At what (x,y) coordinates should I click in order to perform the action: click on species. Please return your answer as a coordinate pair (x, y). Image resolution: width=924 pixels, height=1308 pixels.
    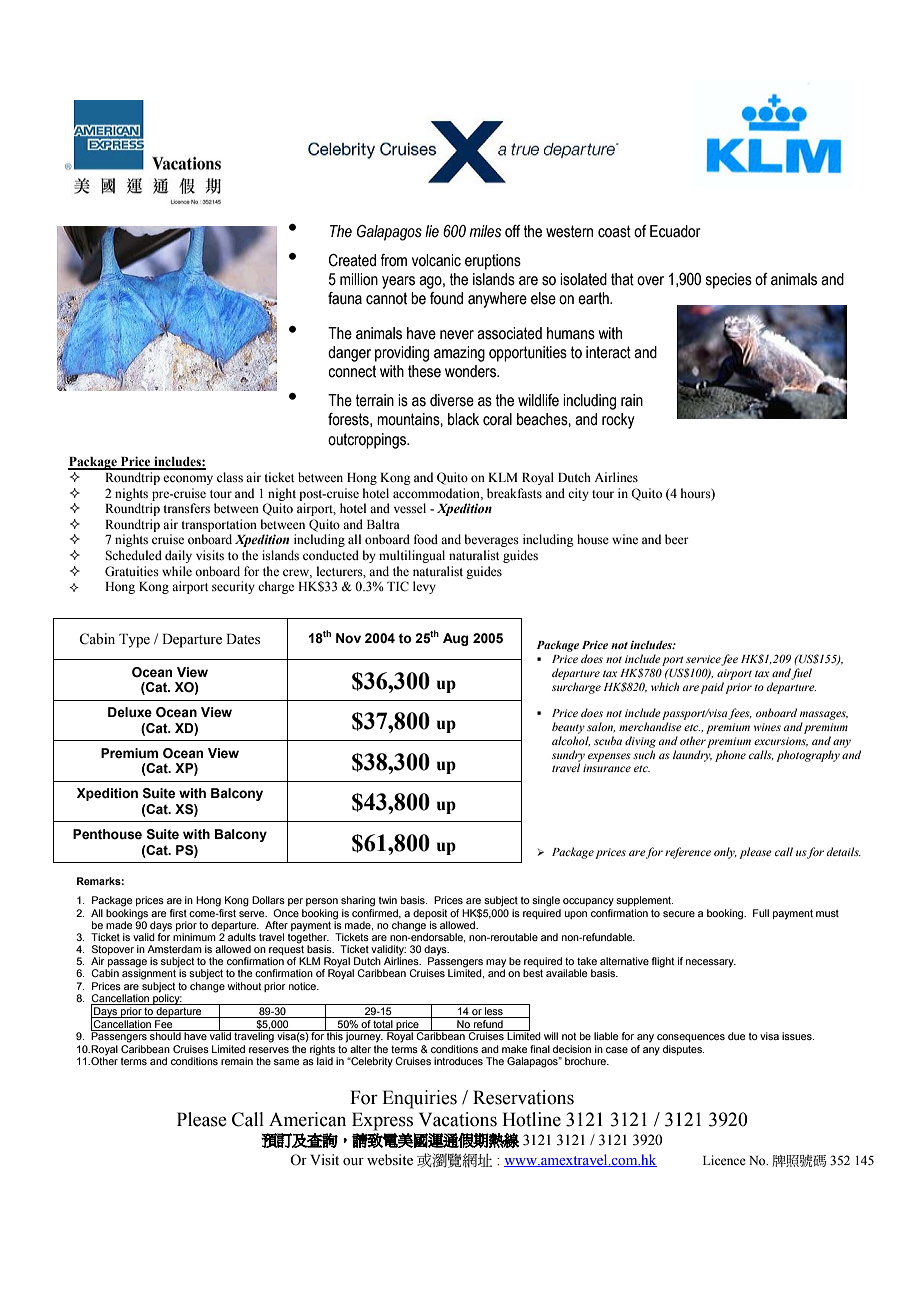
    Looking at the image, I should click on (729, 281).
